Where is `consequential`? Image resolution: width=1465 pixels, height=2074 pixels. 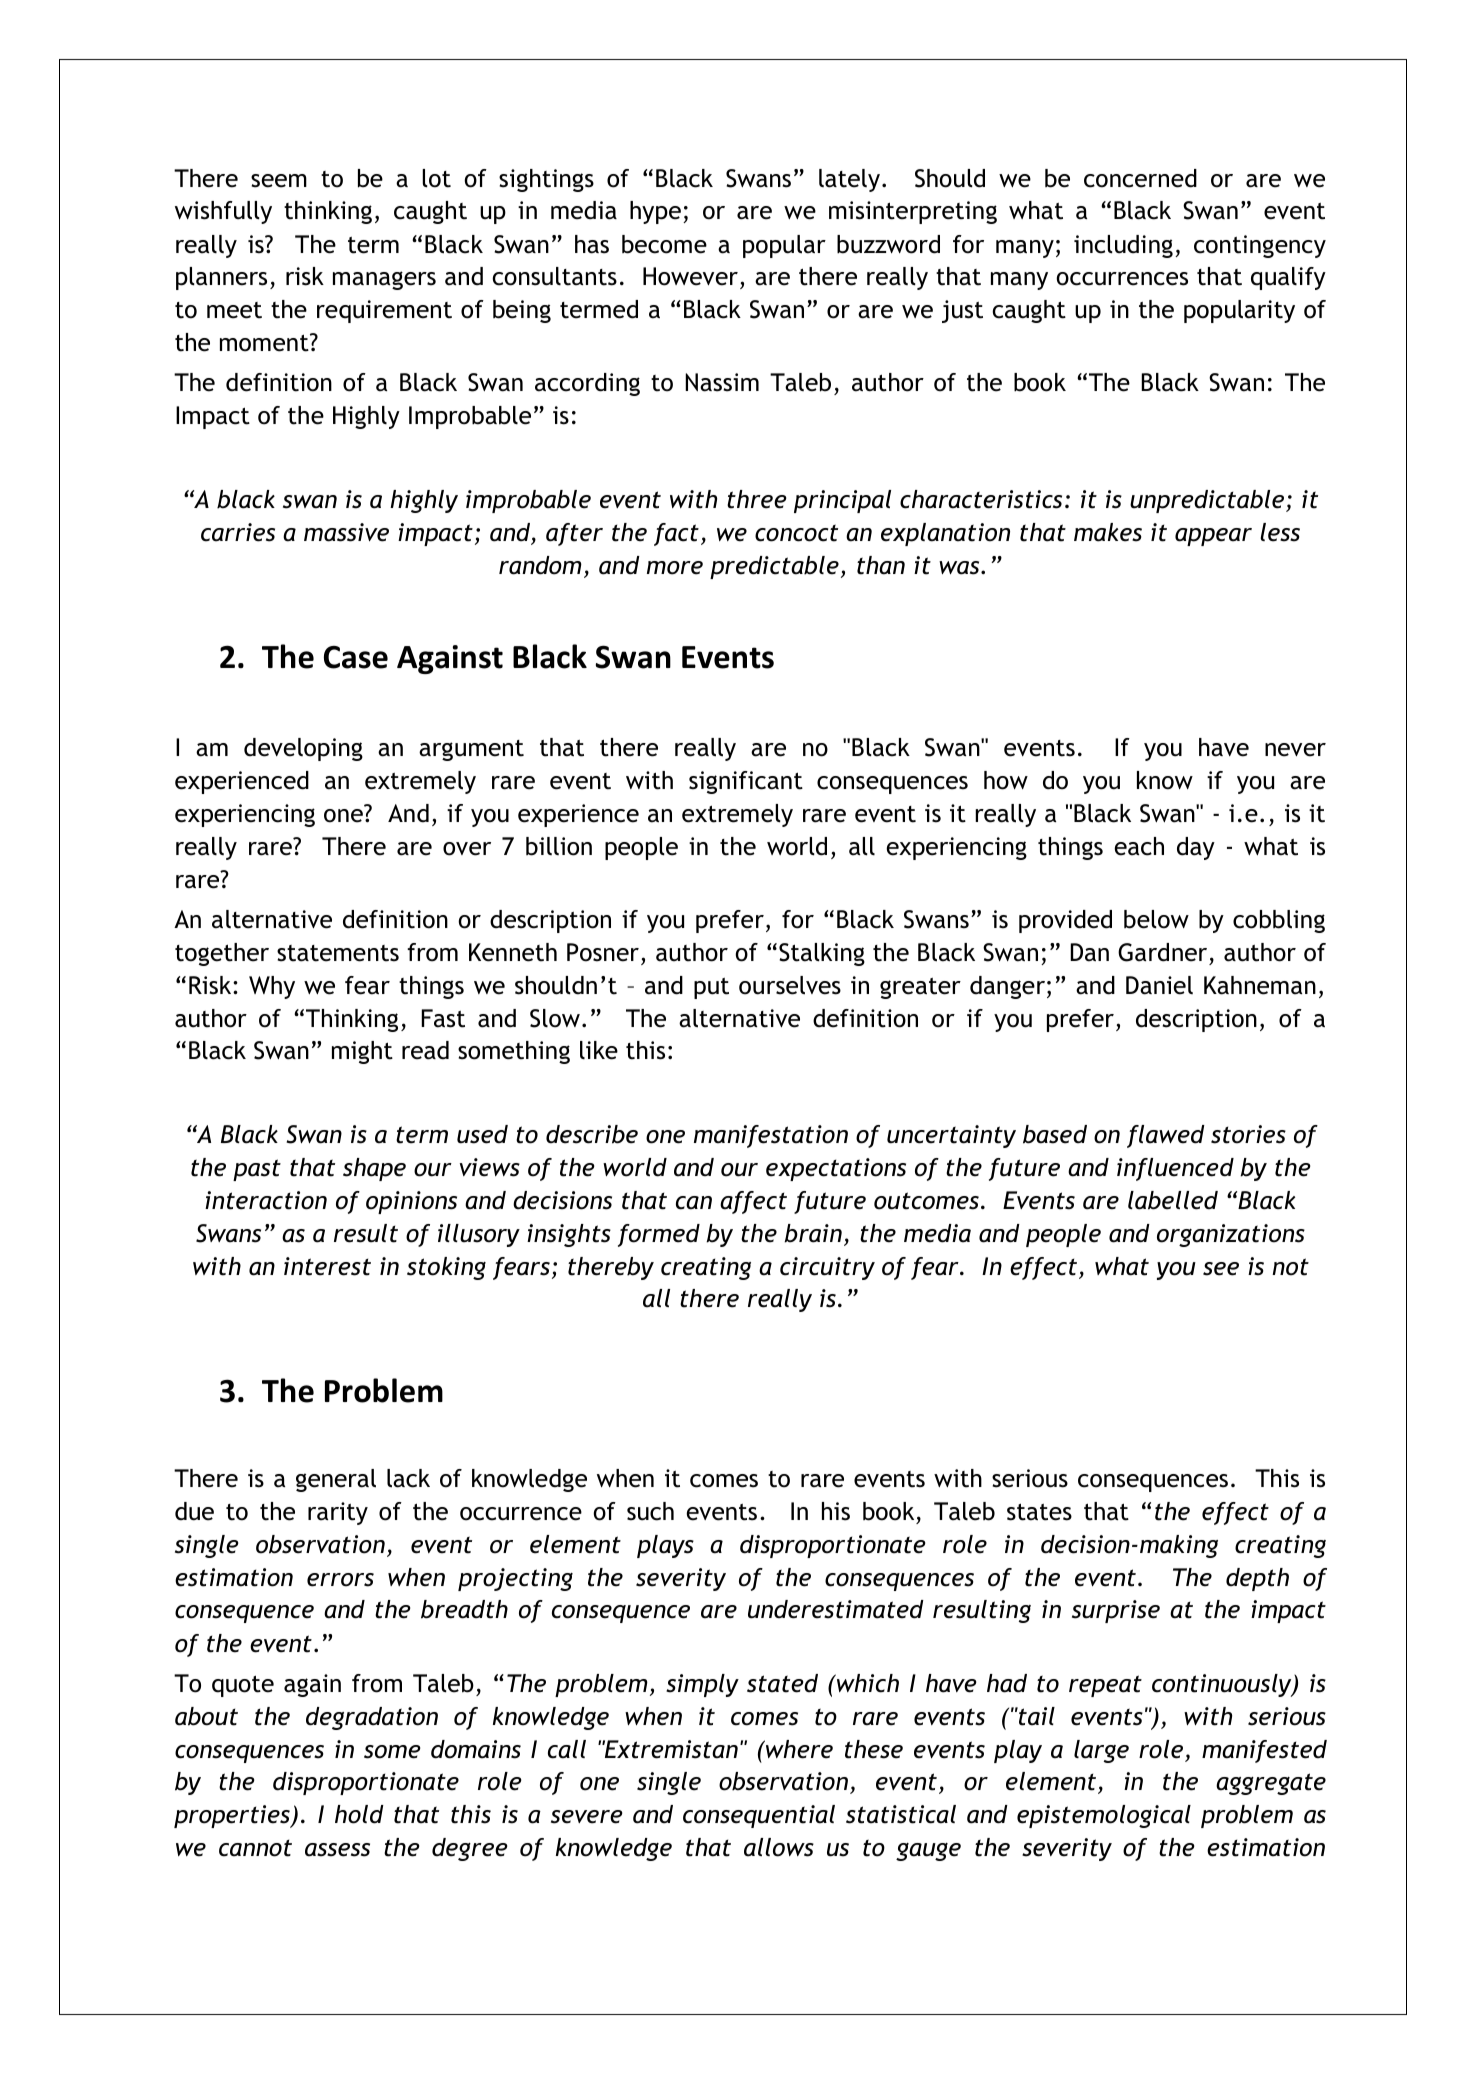 consequential is located at coordinates (759, 1816).
